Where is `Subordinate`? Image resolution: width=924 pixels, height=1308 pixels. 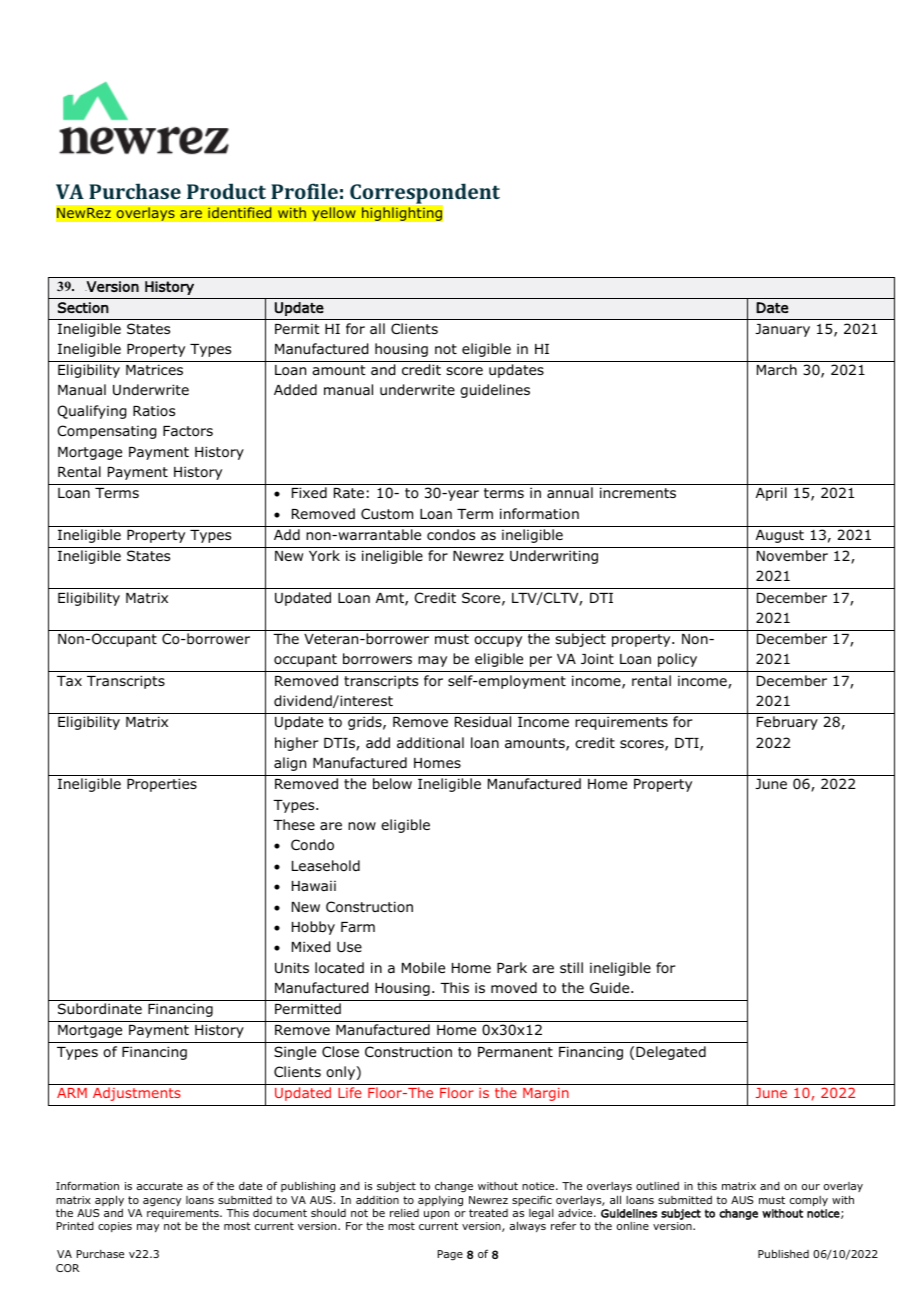
Subordinate is located at coordinates (100, 1008).
